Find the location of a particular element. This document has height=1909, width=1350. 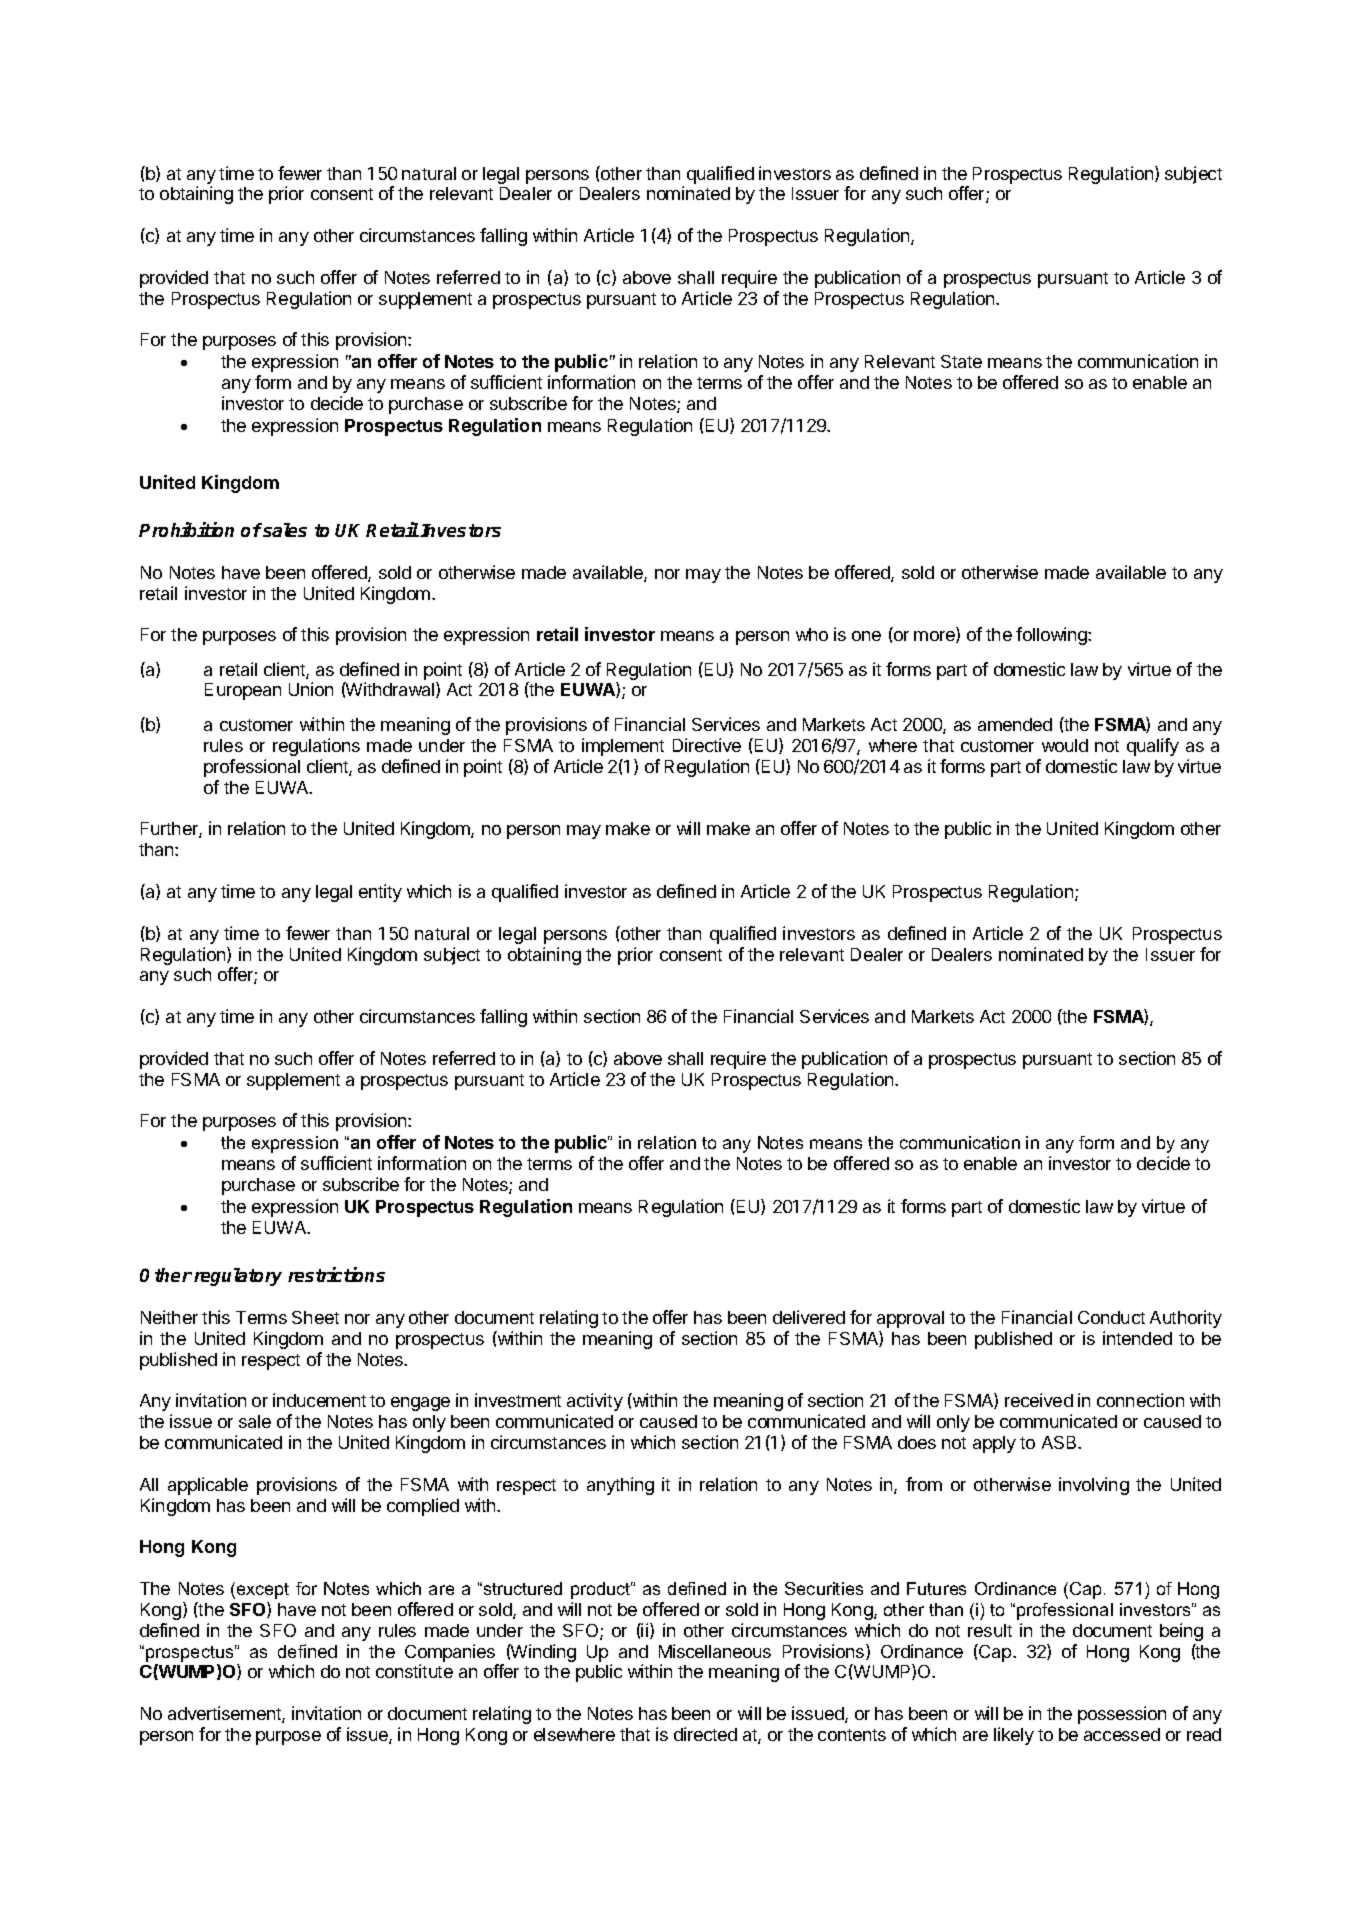

Conduct is located at coordinates (1111, 1317).
